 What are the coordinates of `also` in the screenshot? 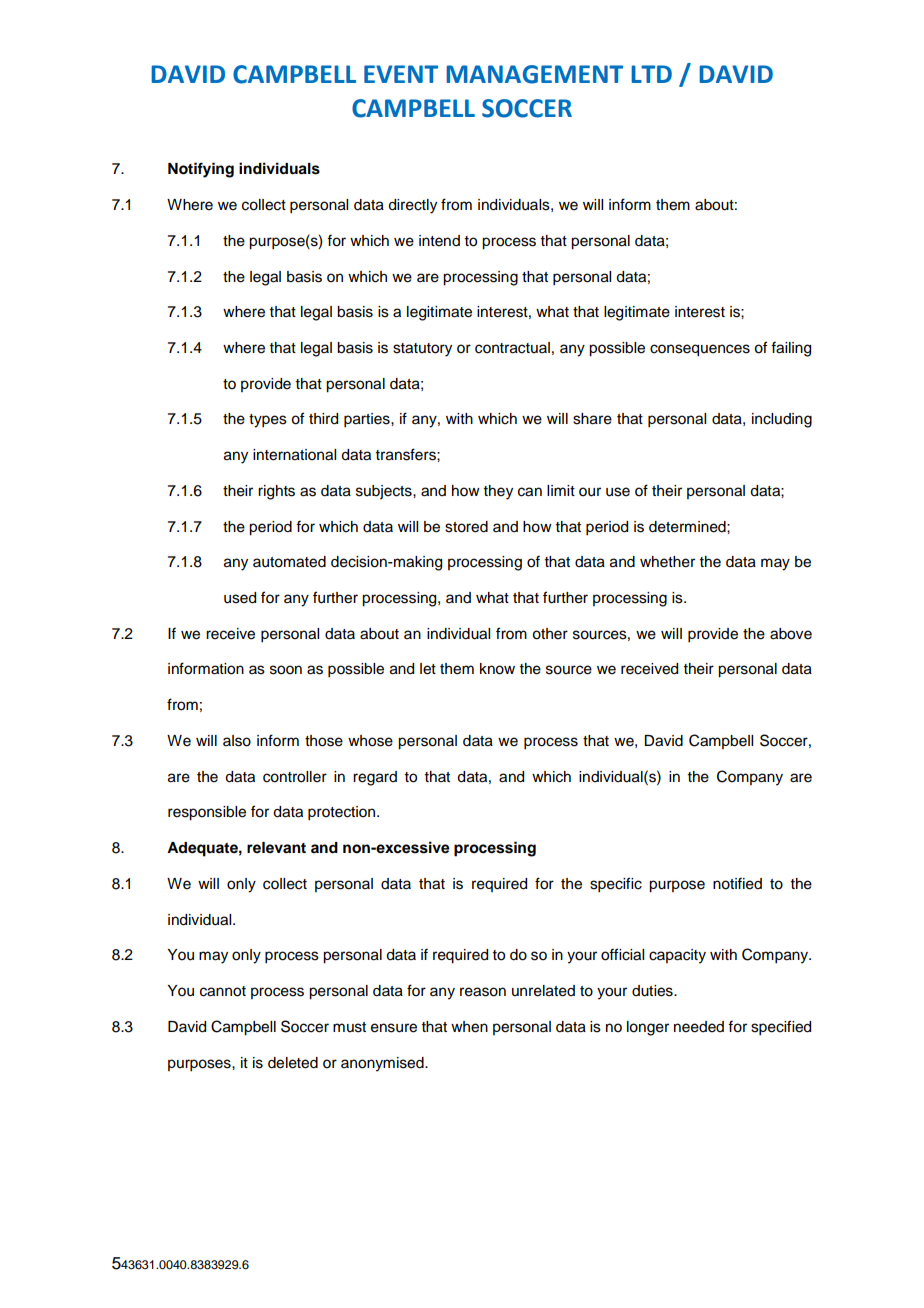 It's located at (237, 741).
